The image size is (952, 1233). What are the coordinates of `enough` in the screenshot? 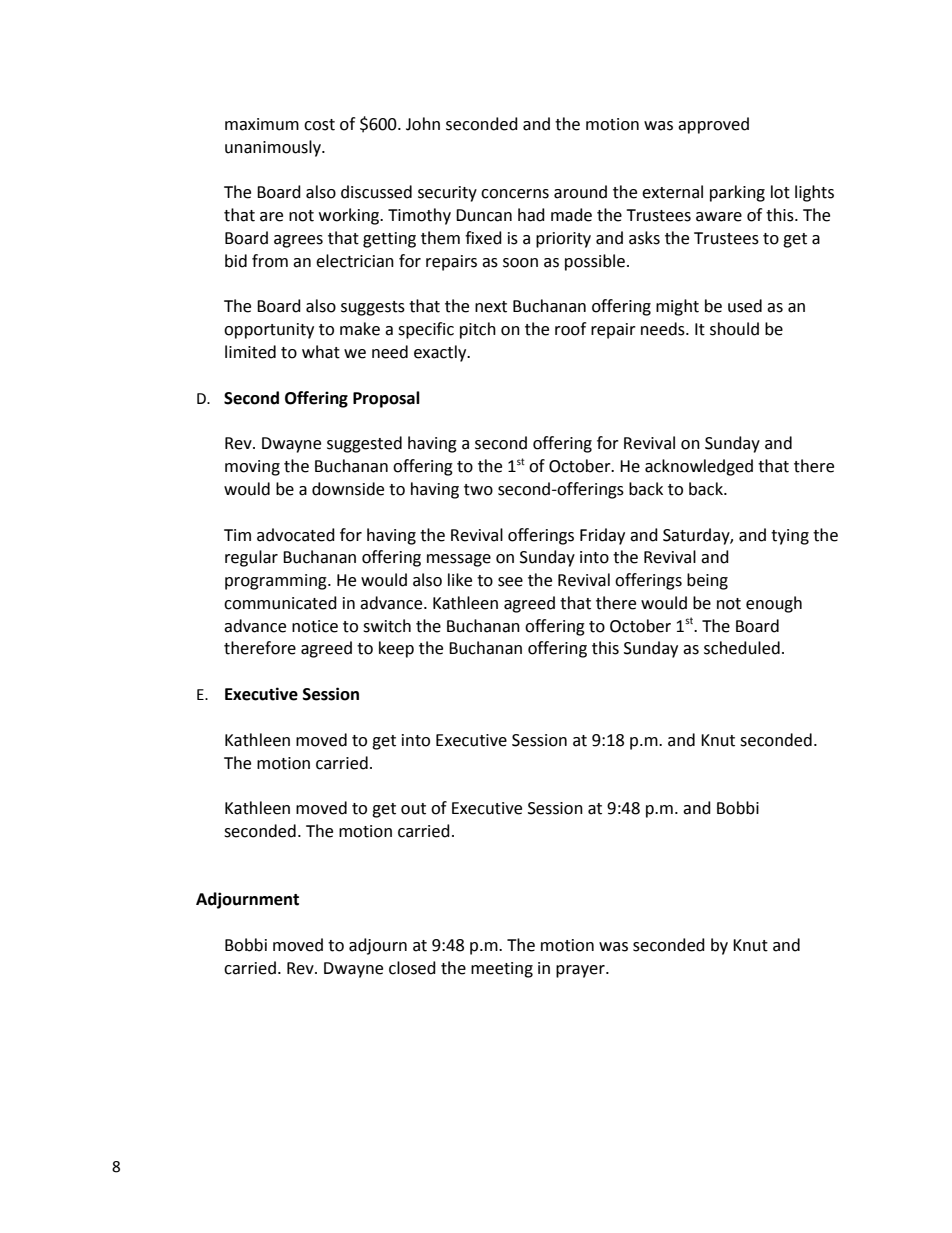 It's located at (774, 604).
